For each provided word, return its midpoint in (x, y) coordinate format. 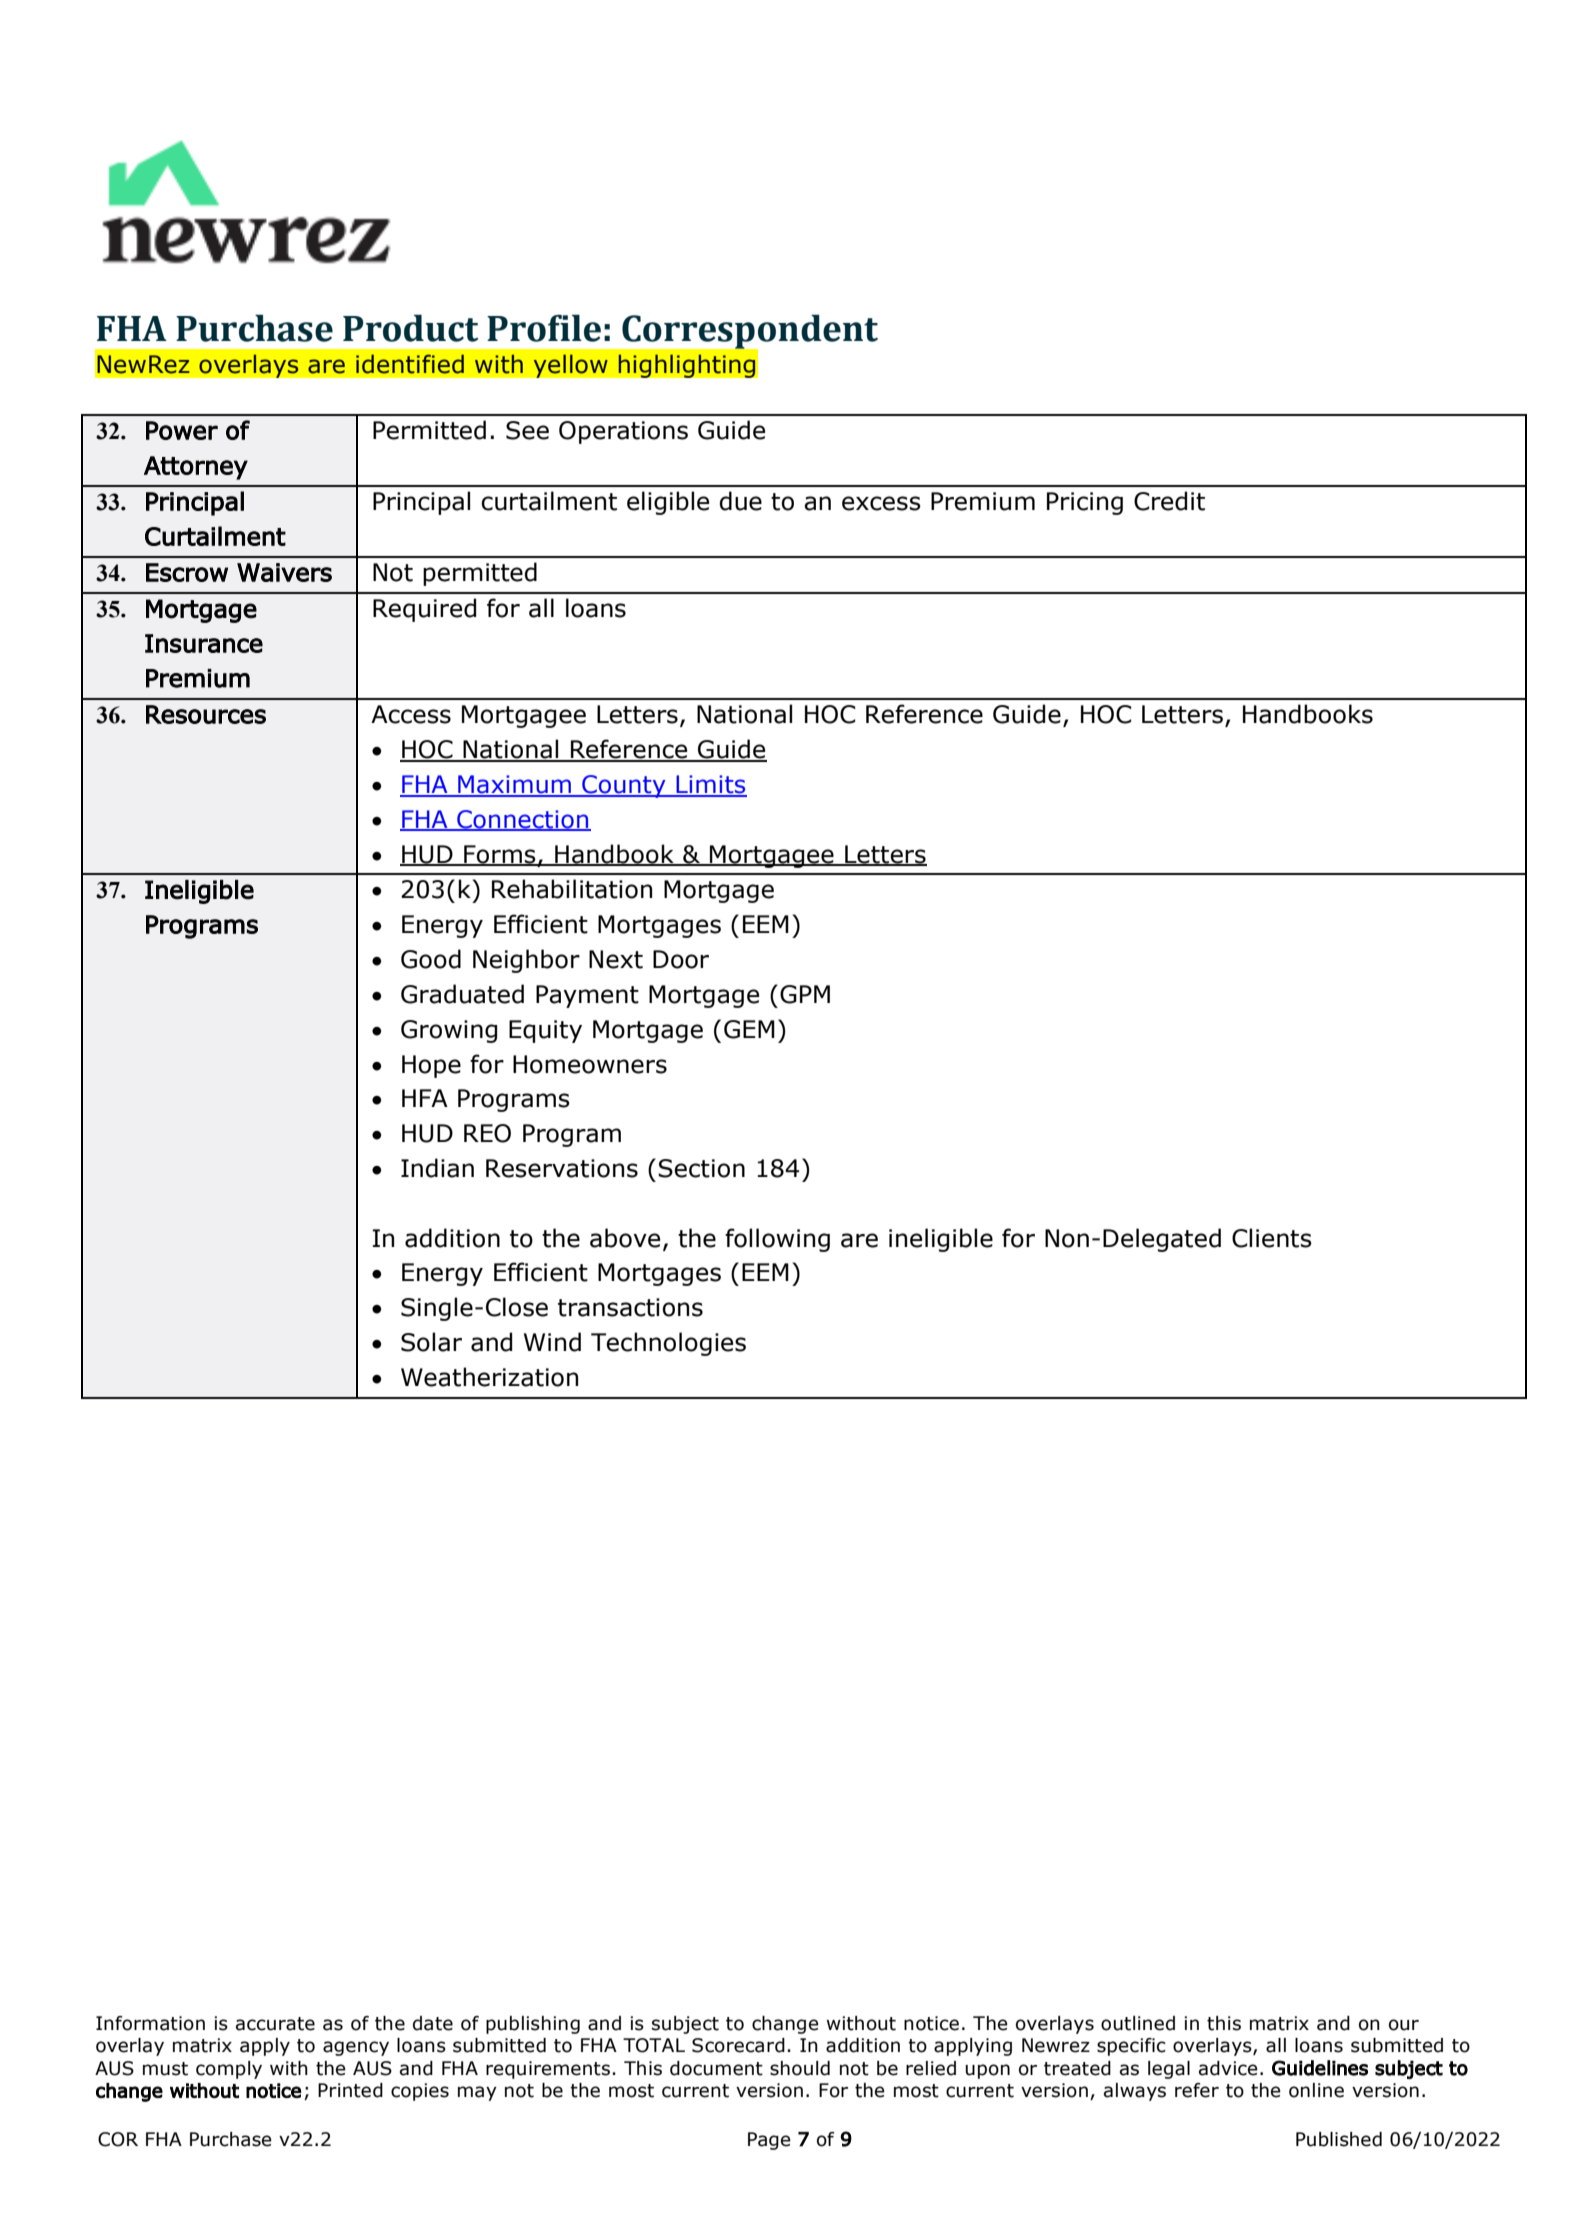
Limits (710, 785)
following (777, 1240)
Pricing (1085, 503)
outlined (1138, 2023)
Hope (431, 1066)
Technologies (668, 1344)
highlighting (687, 366)
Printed (350, 2090)
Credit (1169, 501)
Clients (1272, 1238)
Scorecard (738, 2045)
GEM (749, 1029)
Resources (206, 714)
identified (410, 364)
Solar (431, 1342)
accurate (275, 2024)
